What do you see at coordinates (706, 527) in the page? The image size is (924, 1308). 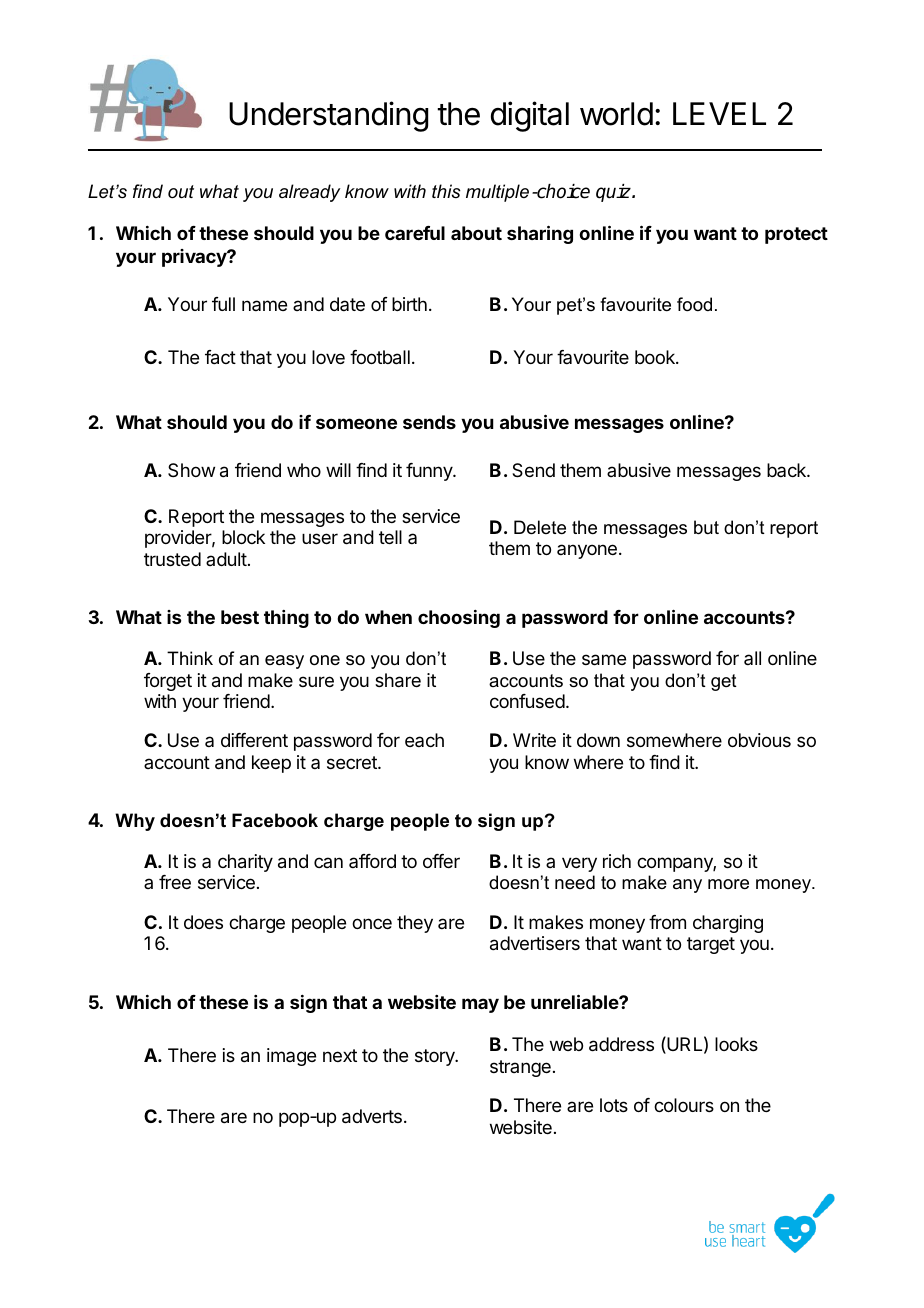 I see `but` at bounding box center [706, 527].
